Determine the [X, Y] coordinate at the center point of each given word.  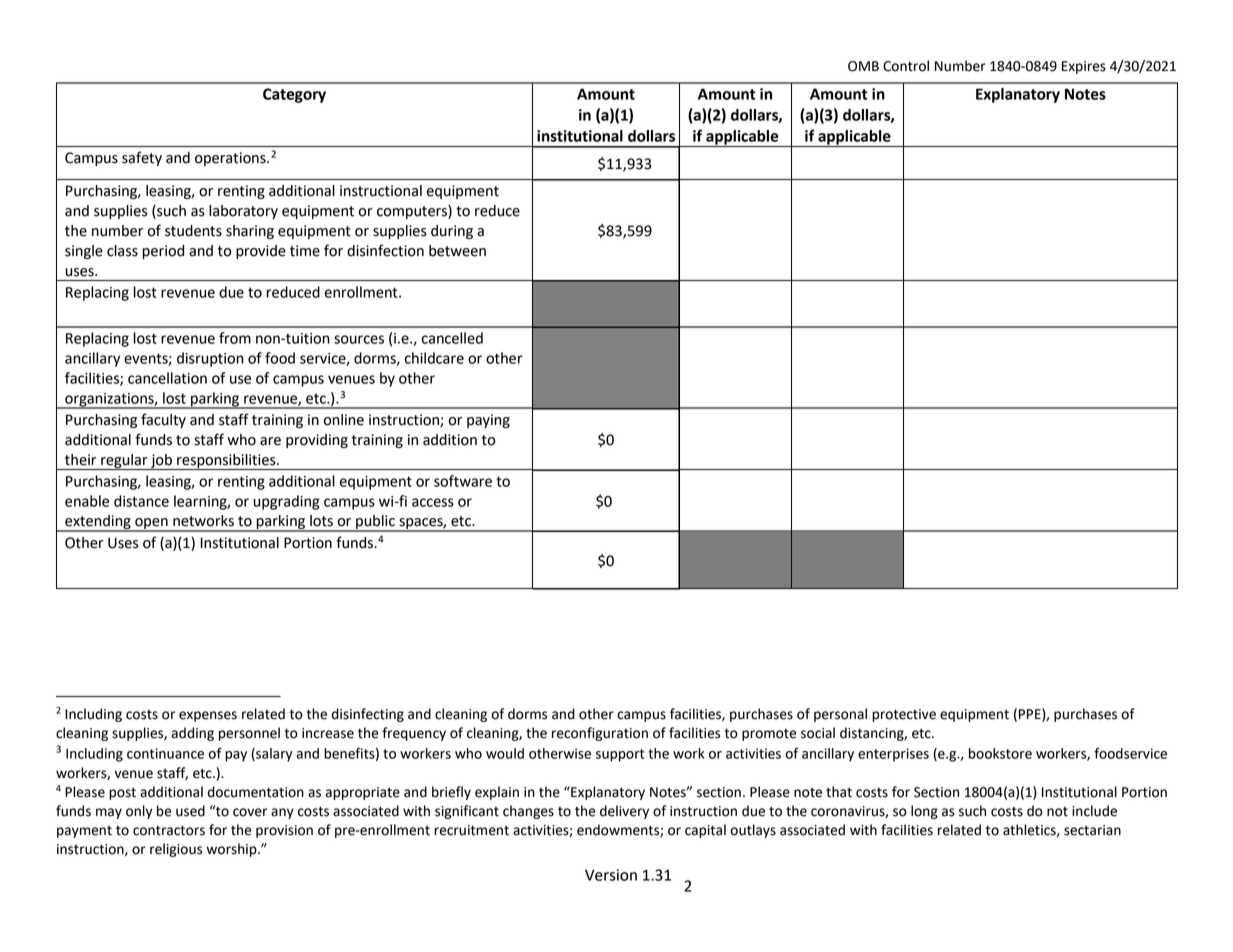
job [161, 462]
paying [488, 421]
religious [176, 850]
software [463, 481]
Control [906, 66]
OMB [863, 66]
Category [294, 95]
